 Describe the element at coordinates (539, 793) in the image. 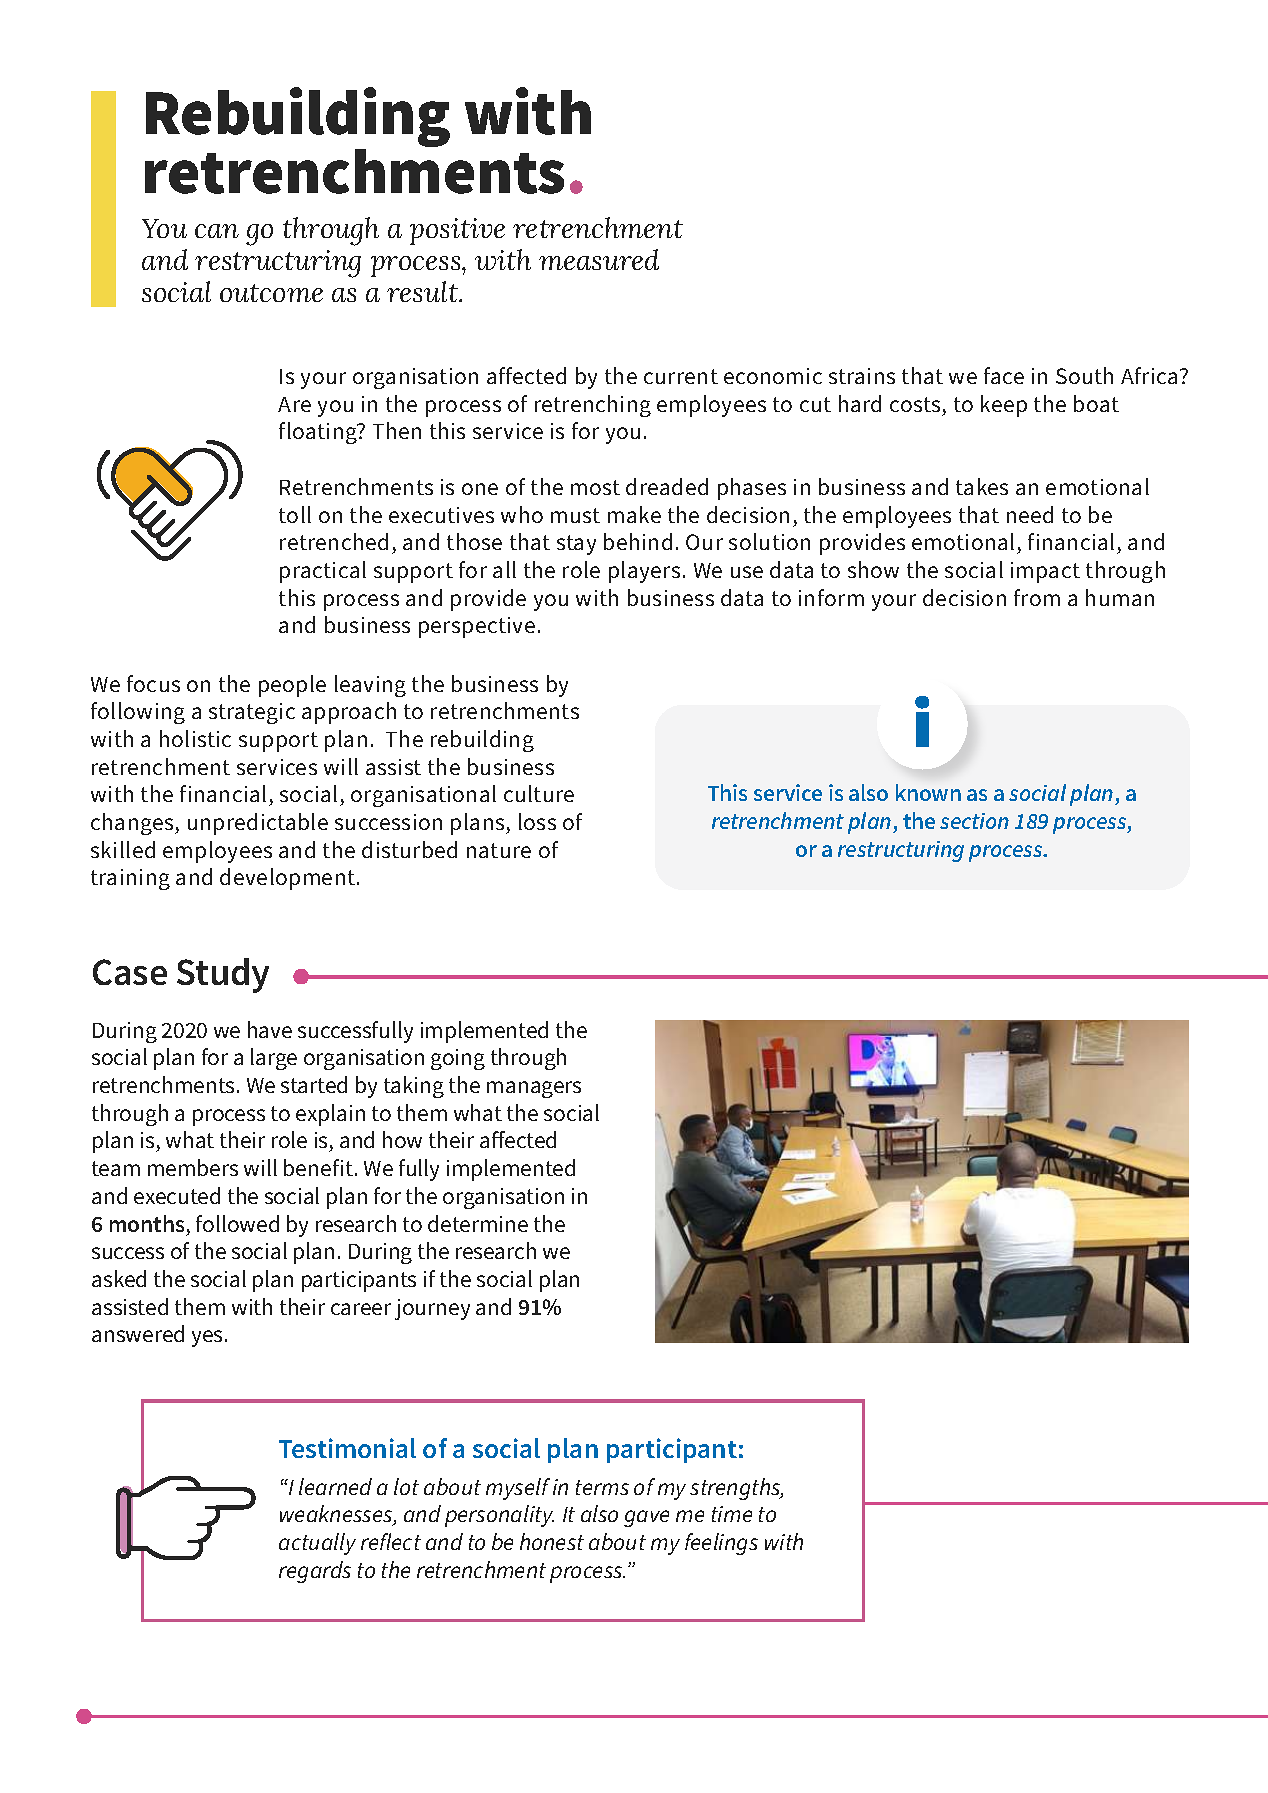

I see `culture` at that location.
